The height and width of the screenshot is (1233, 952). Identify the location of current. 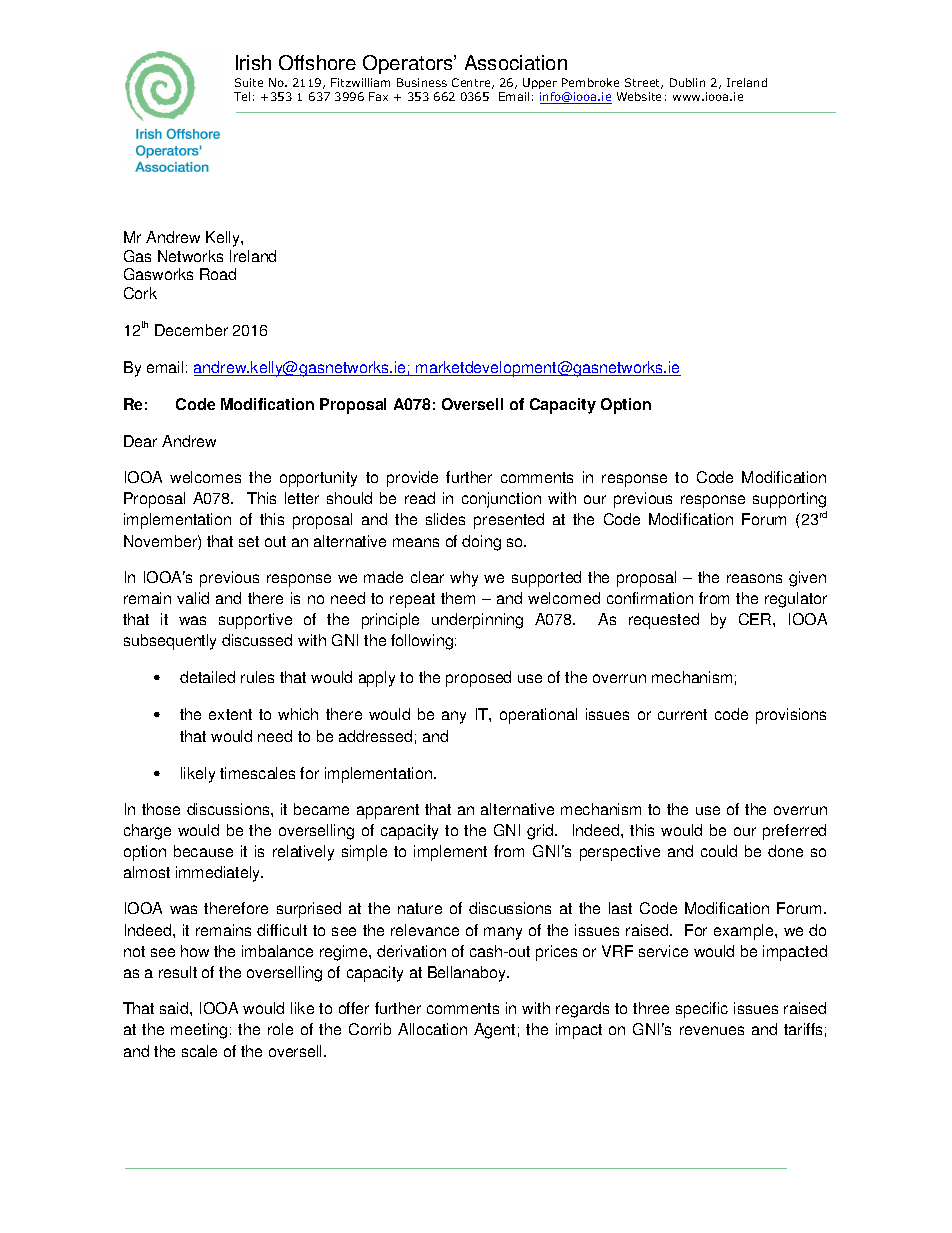
(682, 714).
